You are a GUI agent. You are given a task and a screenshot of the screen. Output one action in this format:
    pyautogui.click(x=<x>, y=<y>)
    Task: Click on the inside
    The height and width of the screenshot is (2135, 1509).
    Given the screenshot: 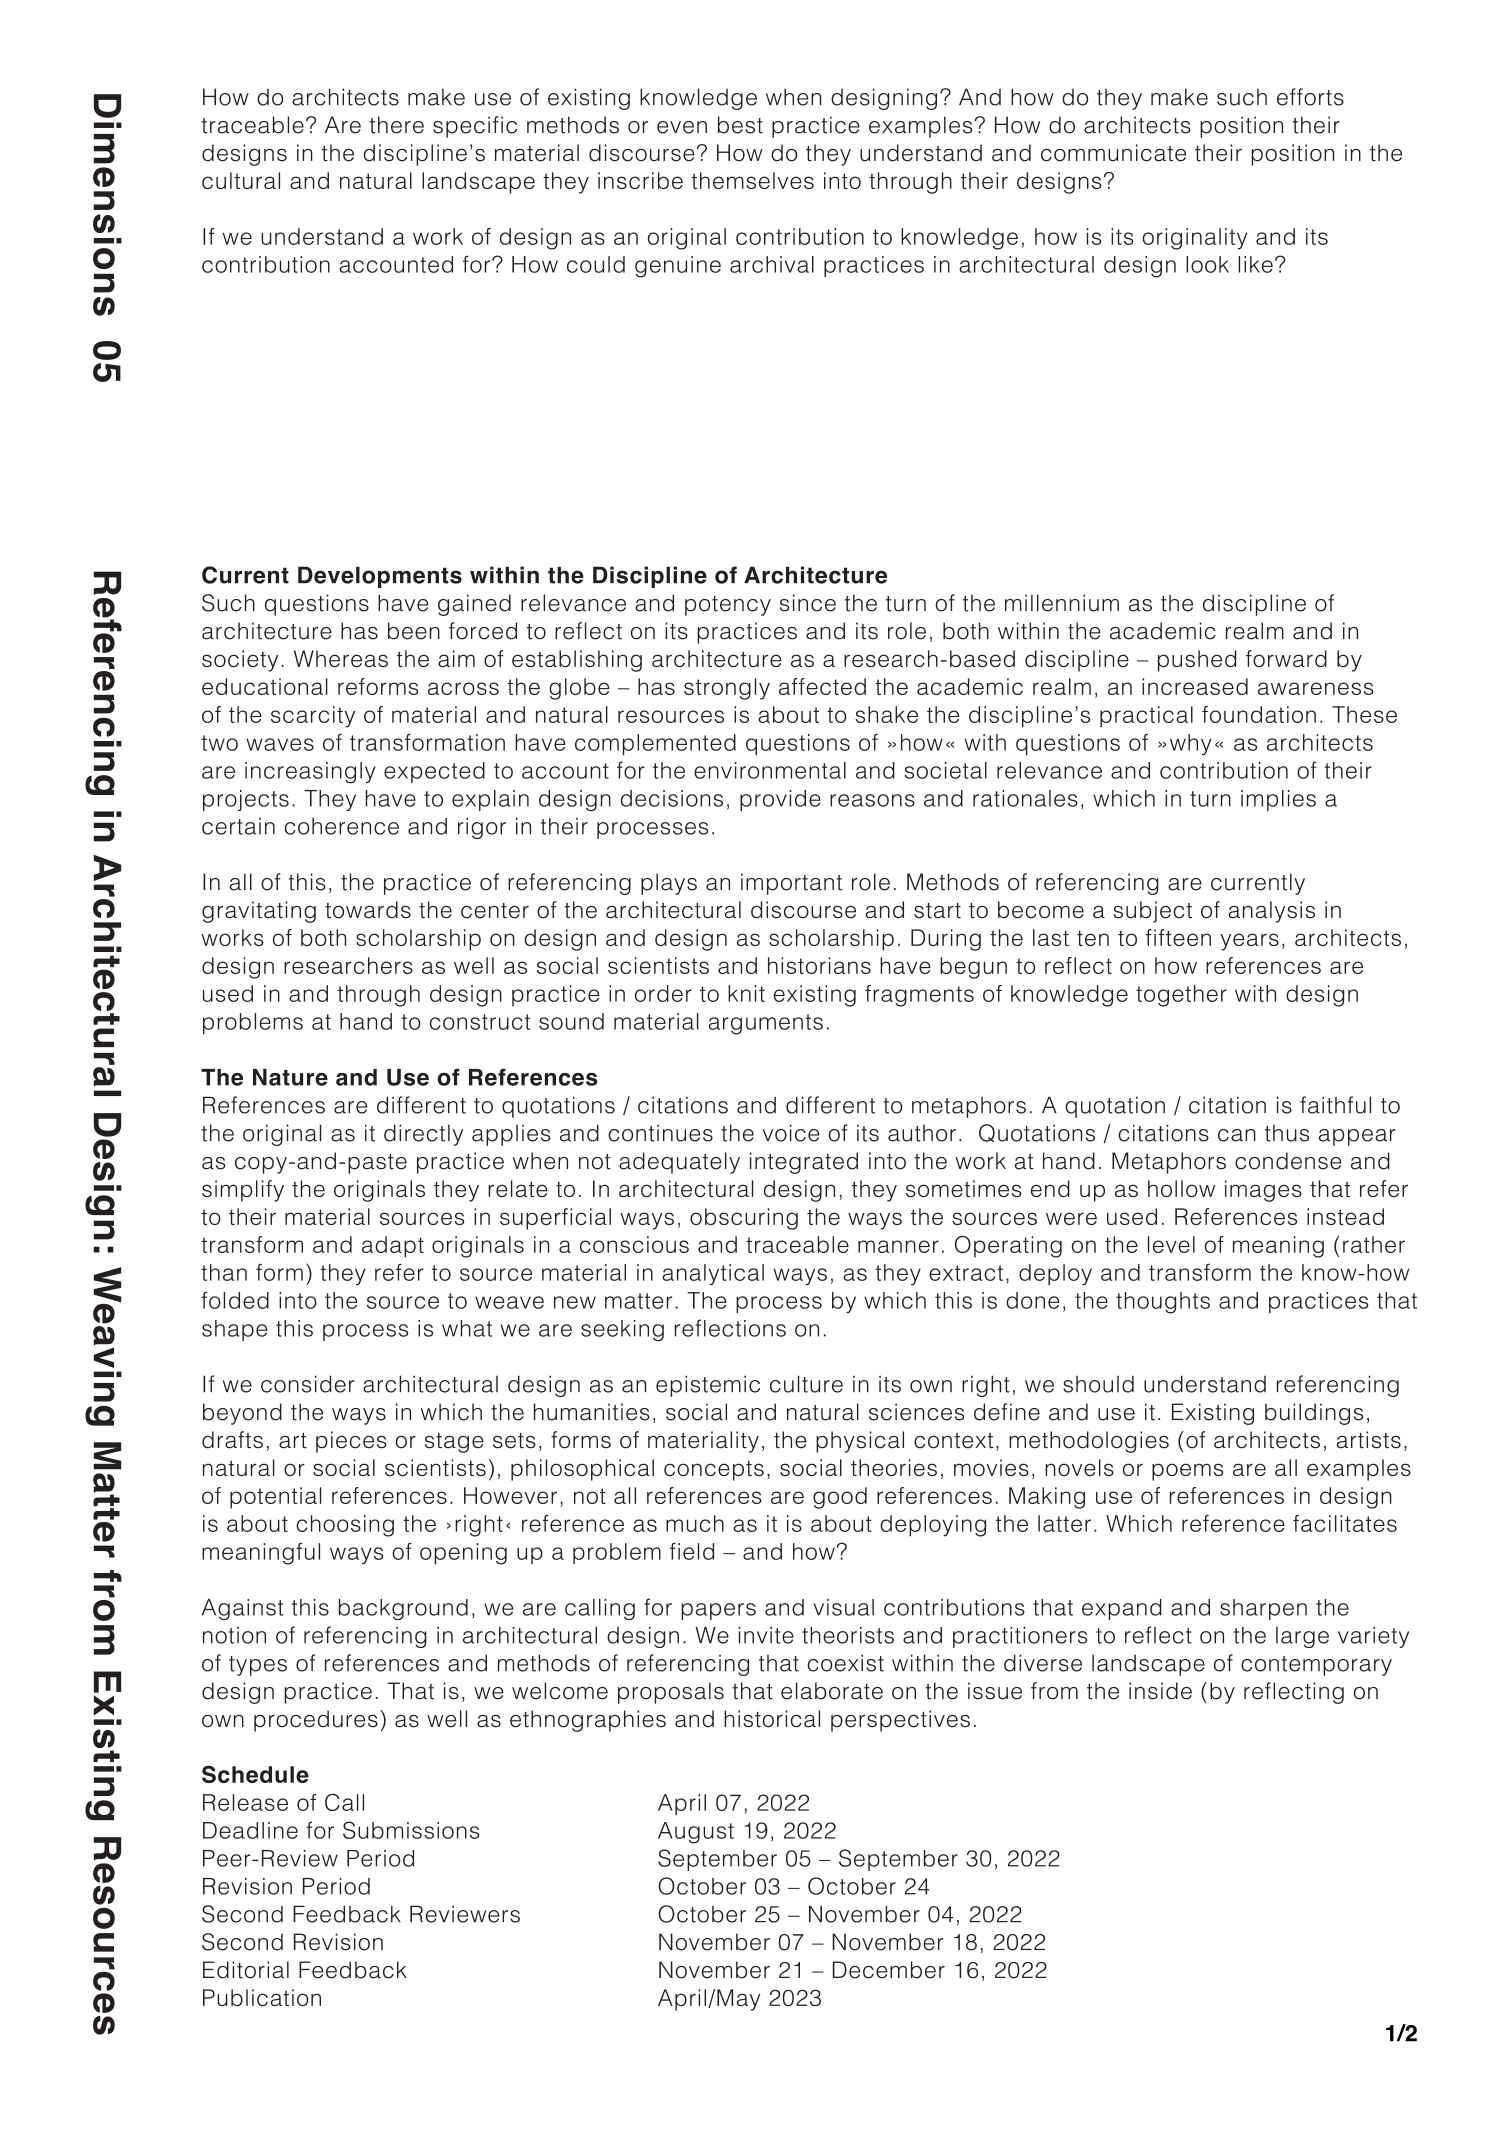 What is the action you would take?
    pyautogui.click(x=1160, y=1691)
